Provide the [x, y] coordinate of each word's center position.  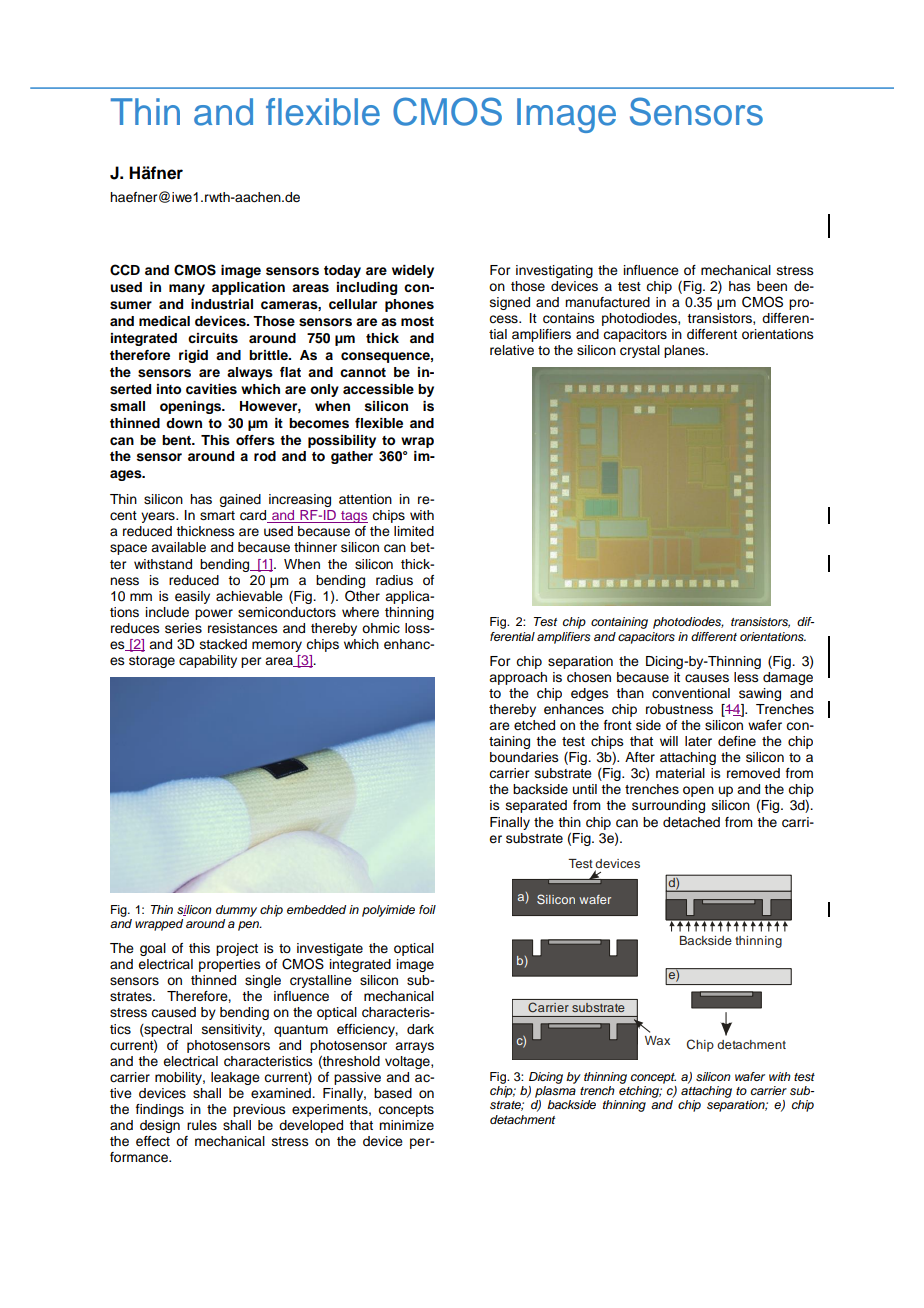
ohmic [381, 628]
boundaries [524, 757]
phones [409, 305]
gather [352, 457]
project [237, 949]
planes [685, 351]
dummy [236, 911]
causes [707, 678]
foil [427, 909]
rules [202, 1125]
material [680, 773]
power [214, 614]
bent [178, 440]
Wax [657, 1040]
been [772, 286]
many [187, 289]
